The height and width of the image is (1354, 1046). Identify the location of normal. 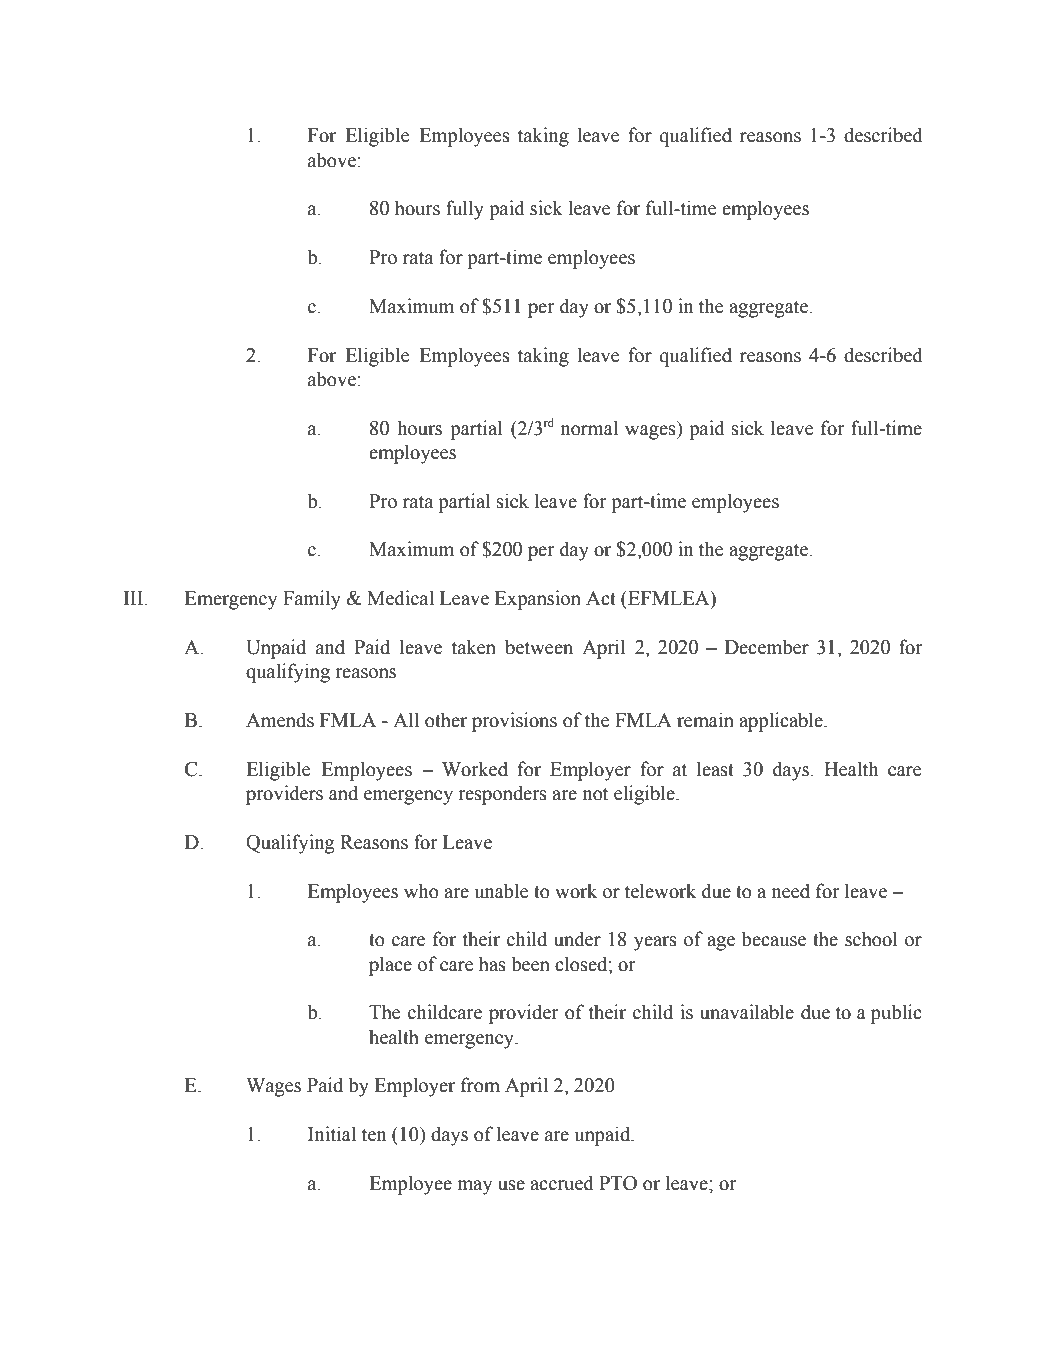
(589, 428).
